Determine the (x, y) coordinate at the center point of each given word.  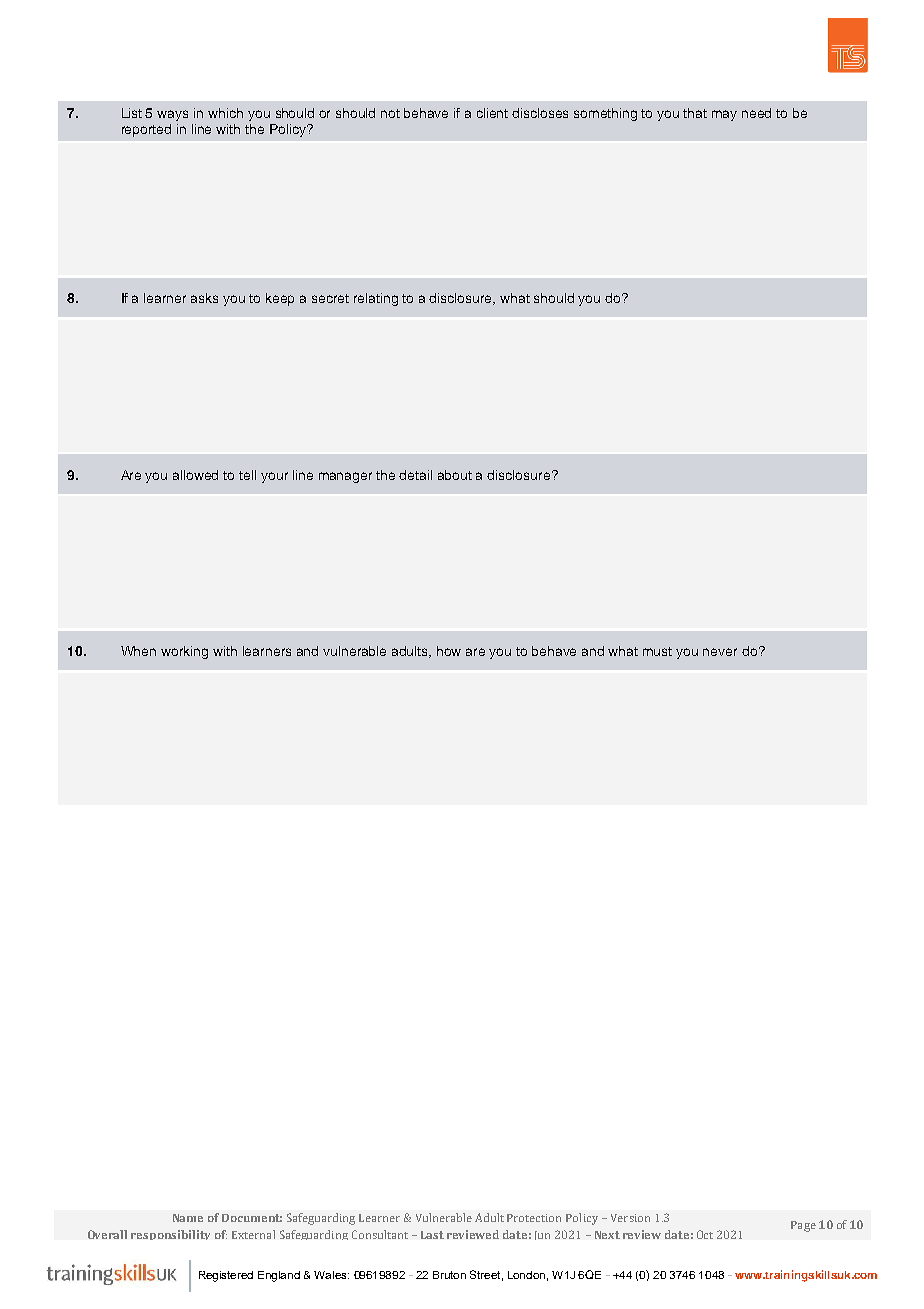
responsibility (170, 1235)
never (720, 652)
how (449, 651)
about (455, 475)
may (724, 115)
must (657, 651)
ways (172, 115)
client (492, 113)
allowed (195, 475)
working (184, 652)
